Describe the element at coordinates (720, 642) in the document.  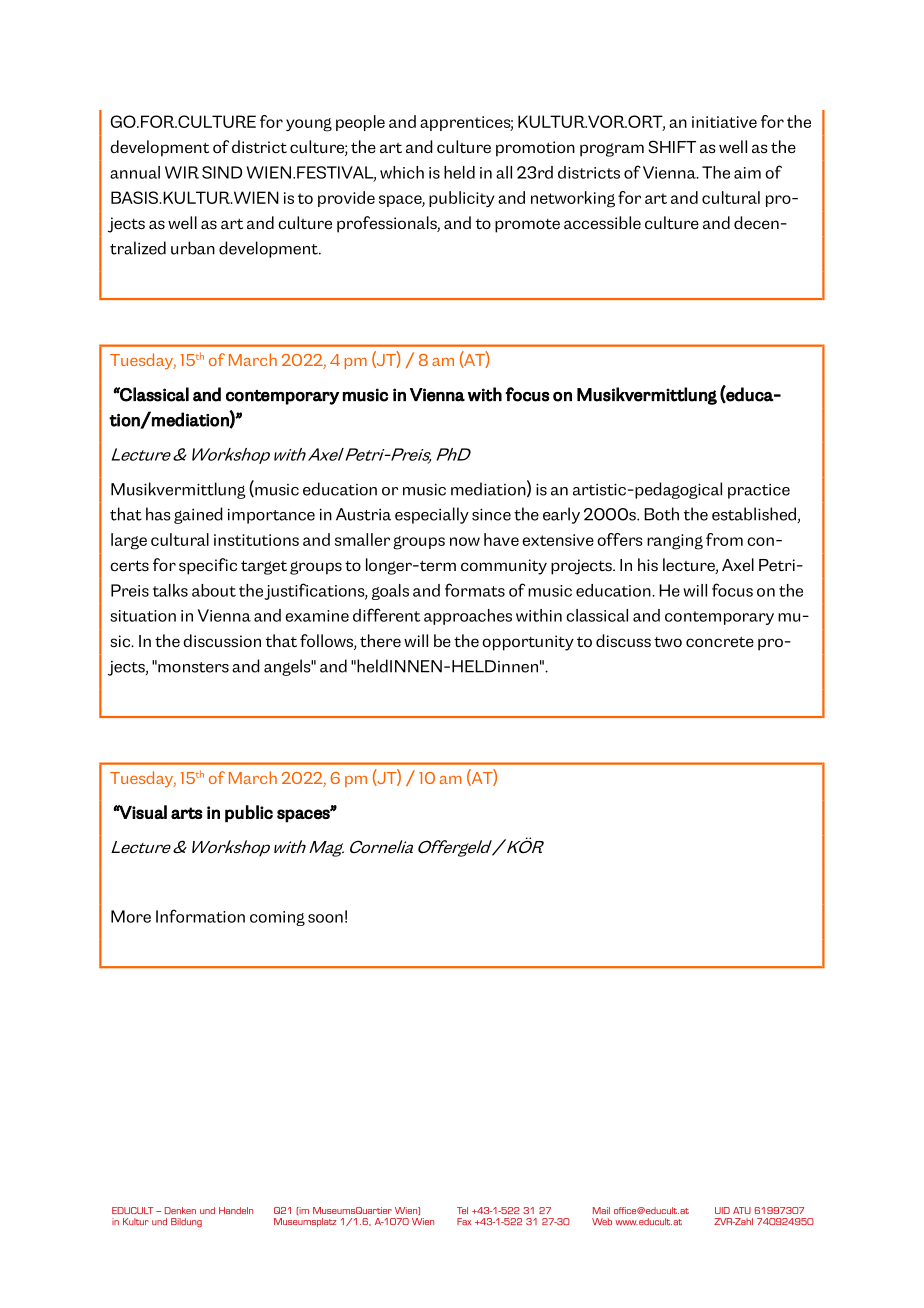
I see `concrete` at that location.
